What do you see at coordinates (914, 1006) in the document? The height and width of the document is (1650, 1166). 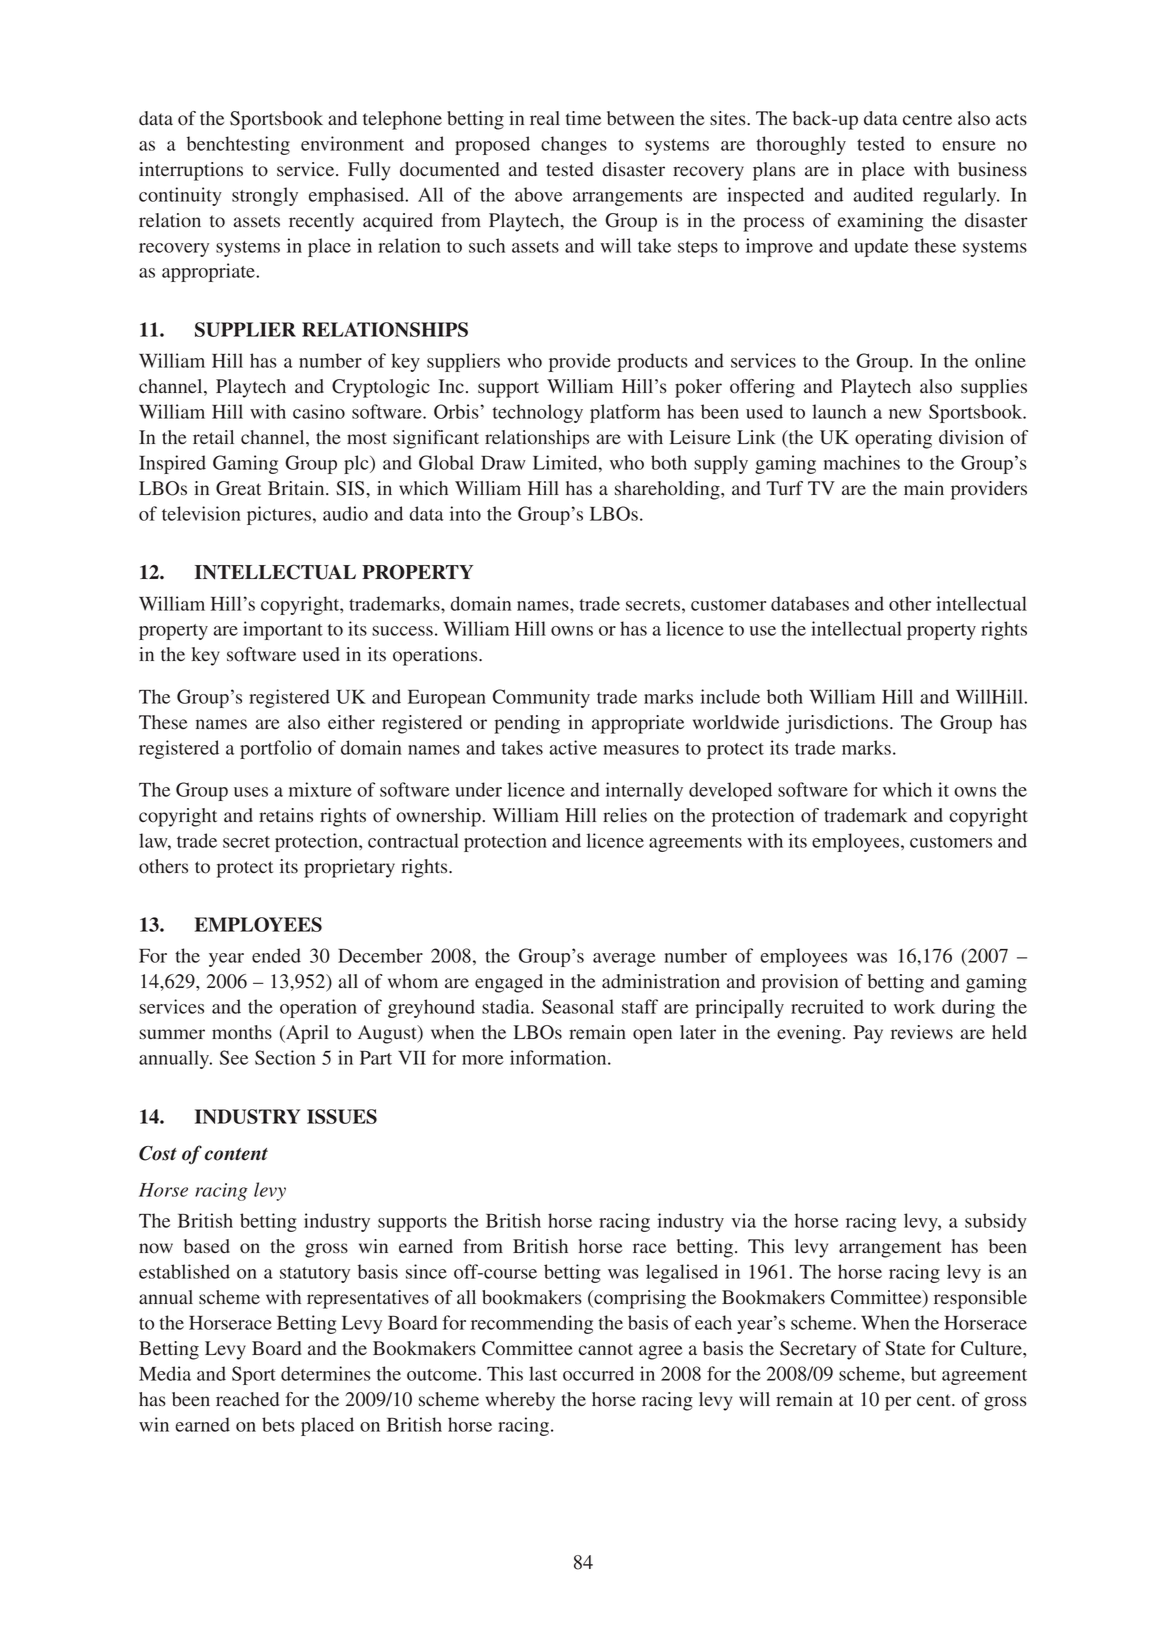 I see `work` at bounding box center [914, 1006].
